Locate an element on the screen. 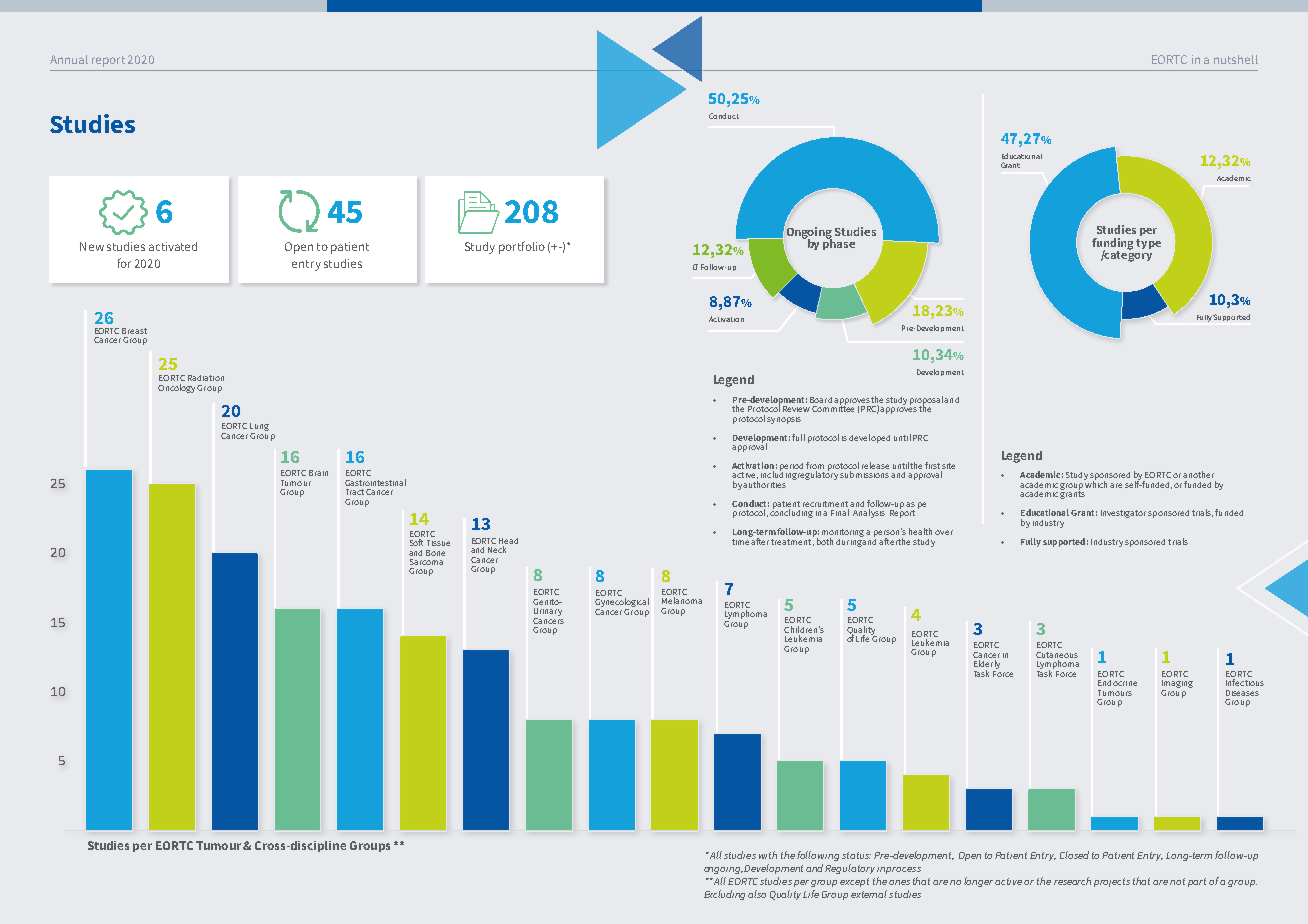 The image size is (1308, 924). Cutaneous is located at coordinates (1057, 655).
